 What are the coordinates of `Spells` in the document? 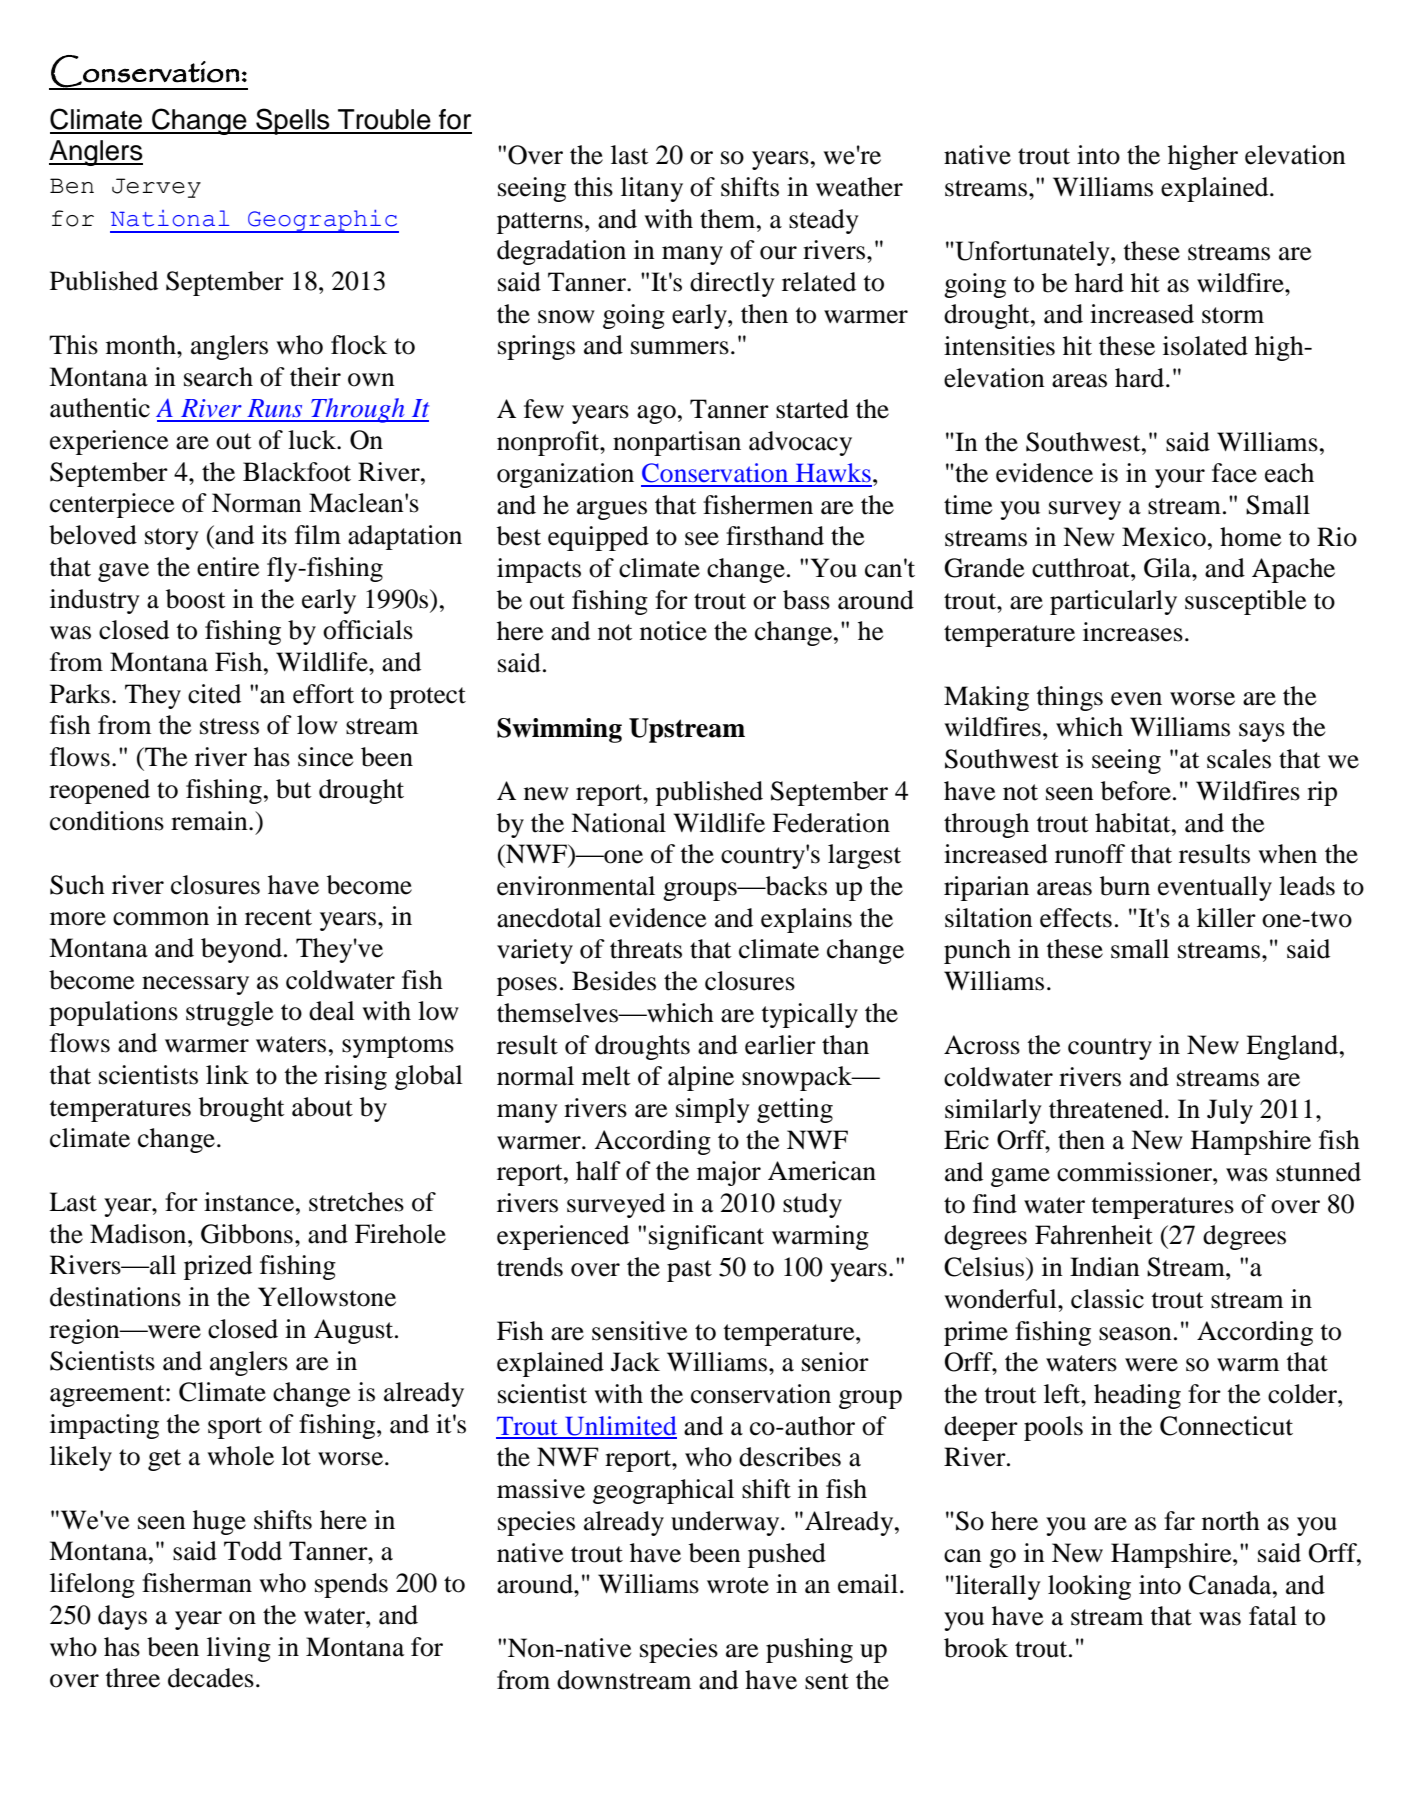 It's located at (293, 121).
